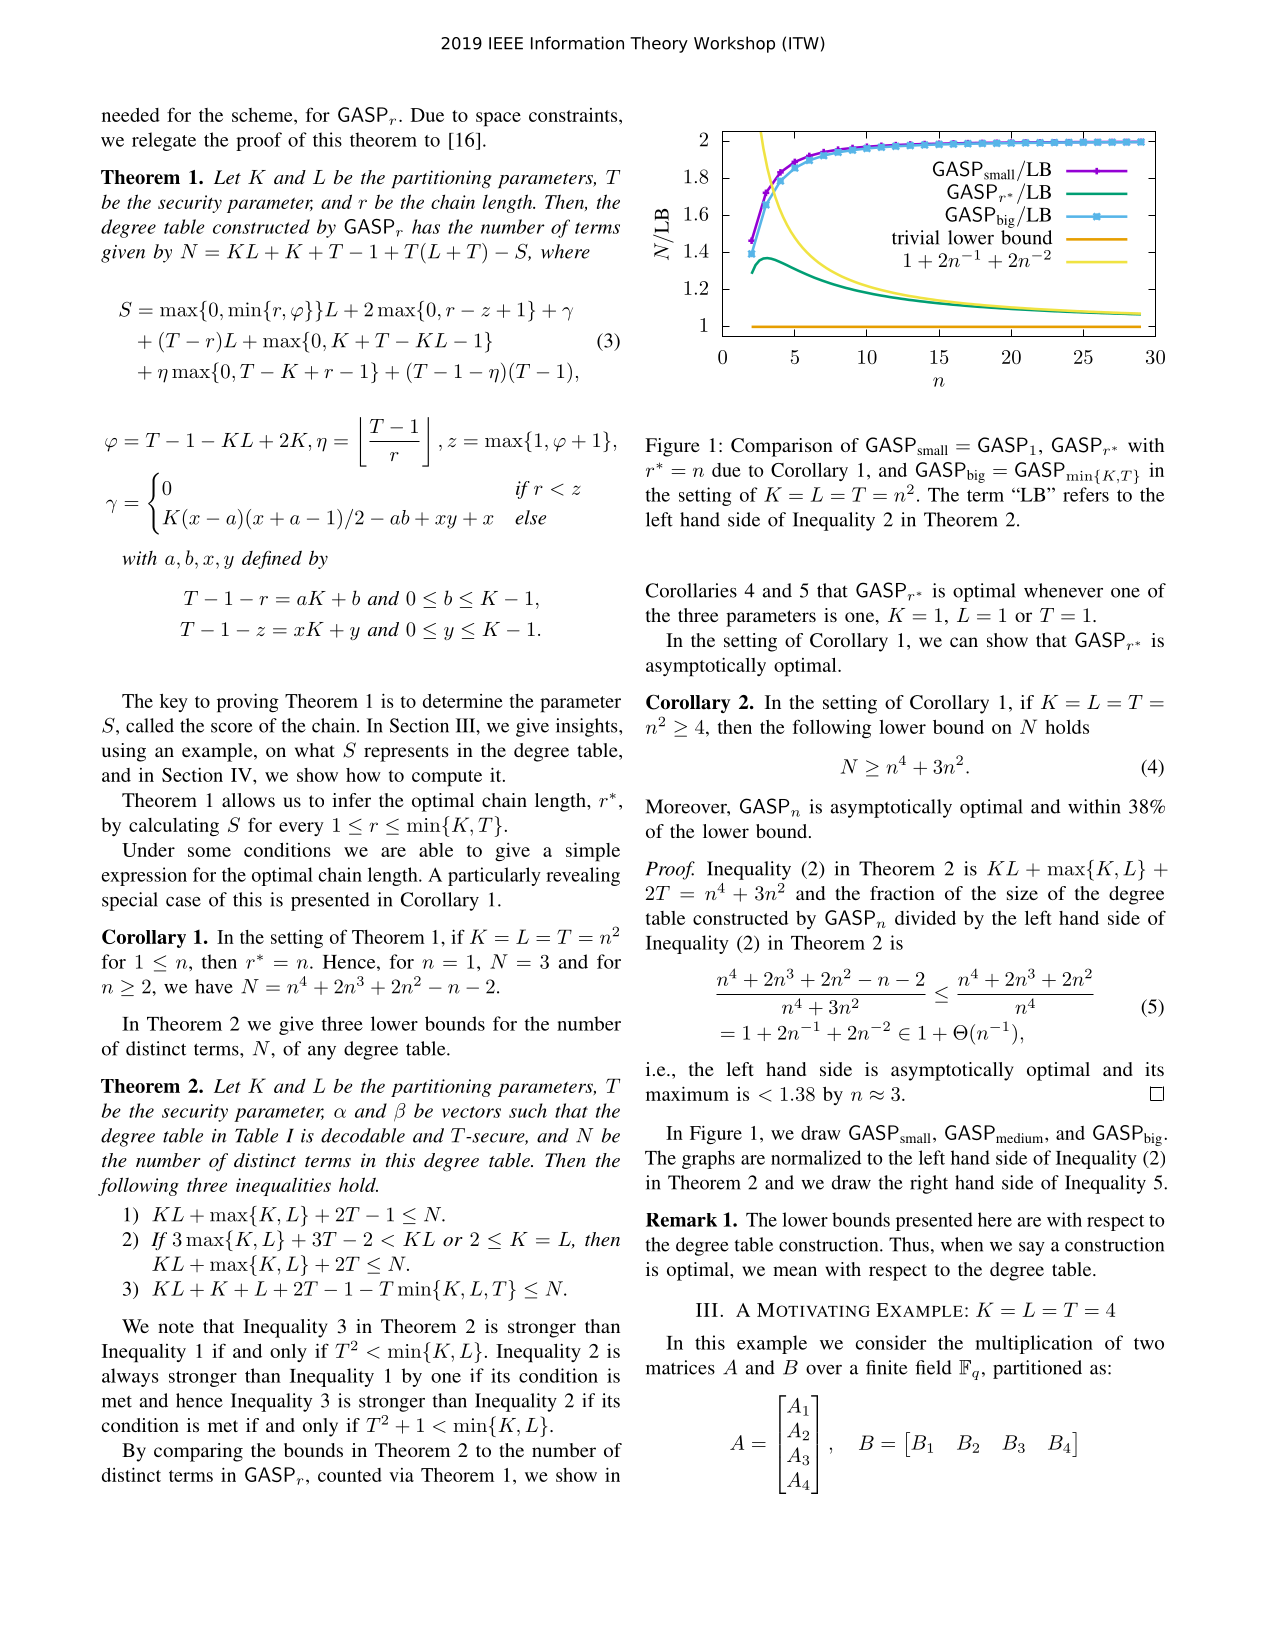 The height and width of the screenshot is (1638, 1266). Describe the element at coordinates (916, 237) in the screenshot. I see `trivial` at that location.
